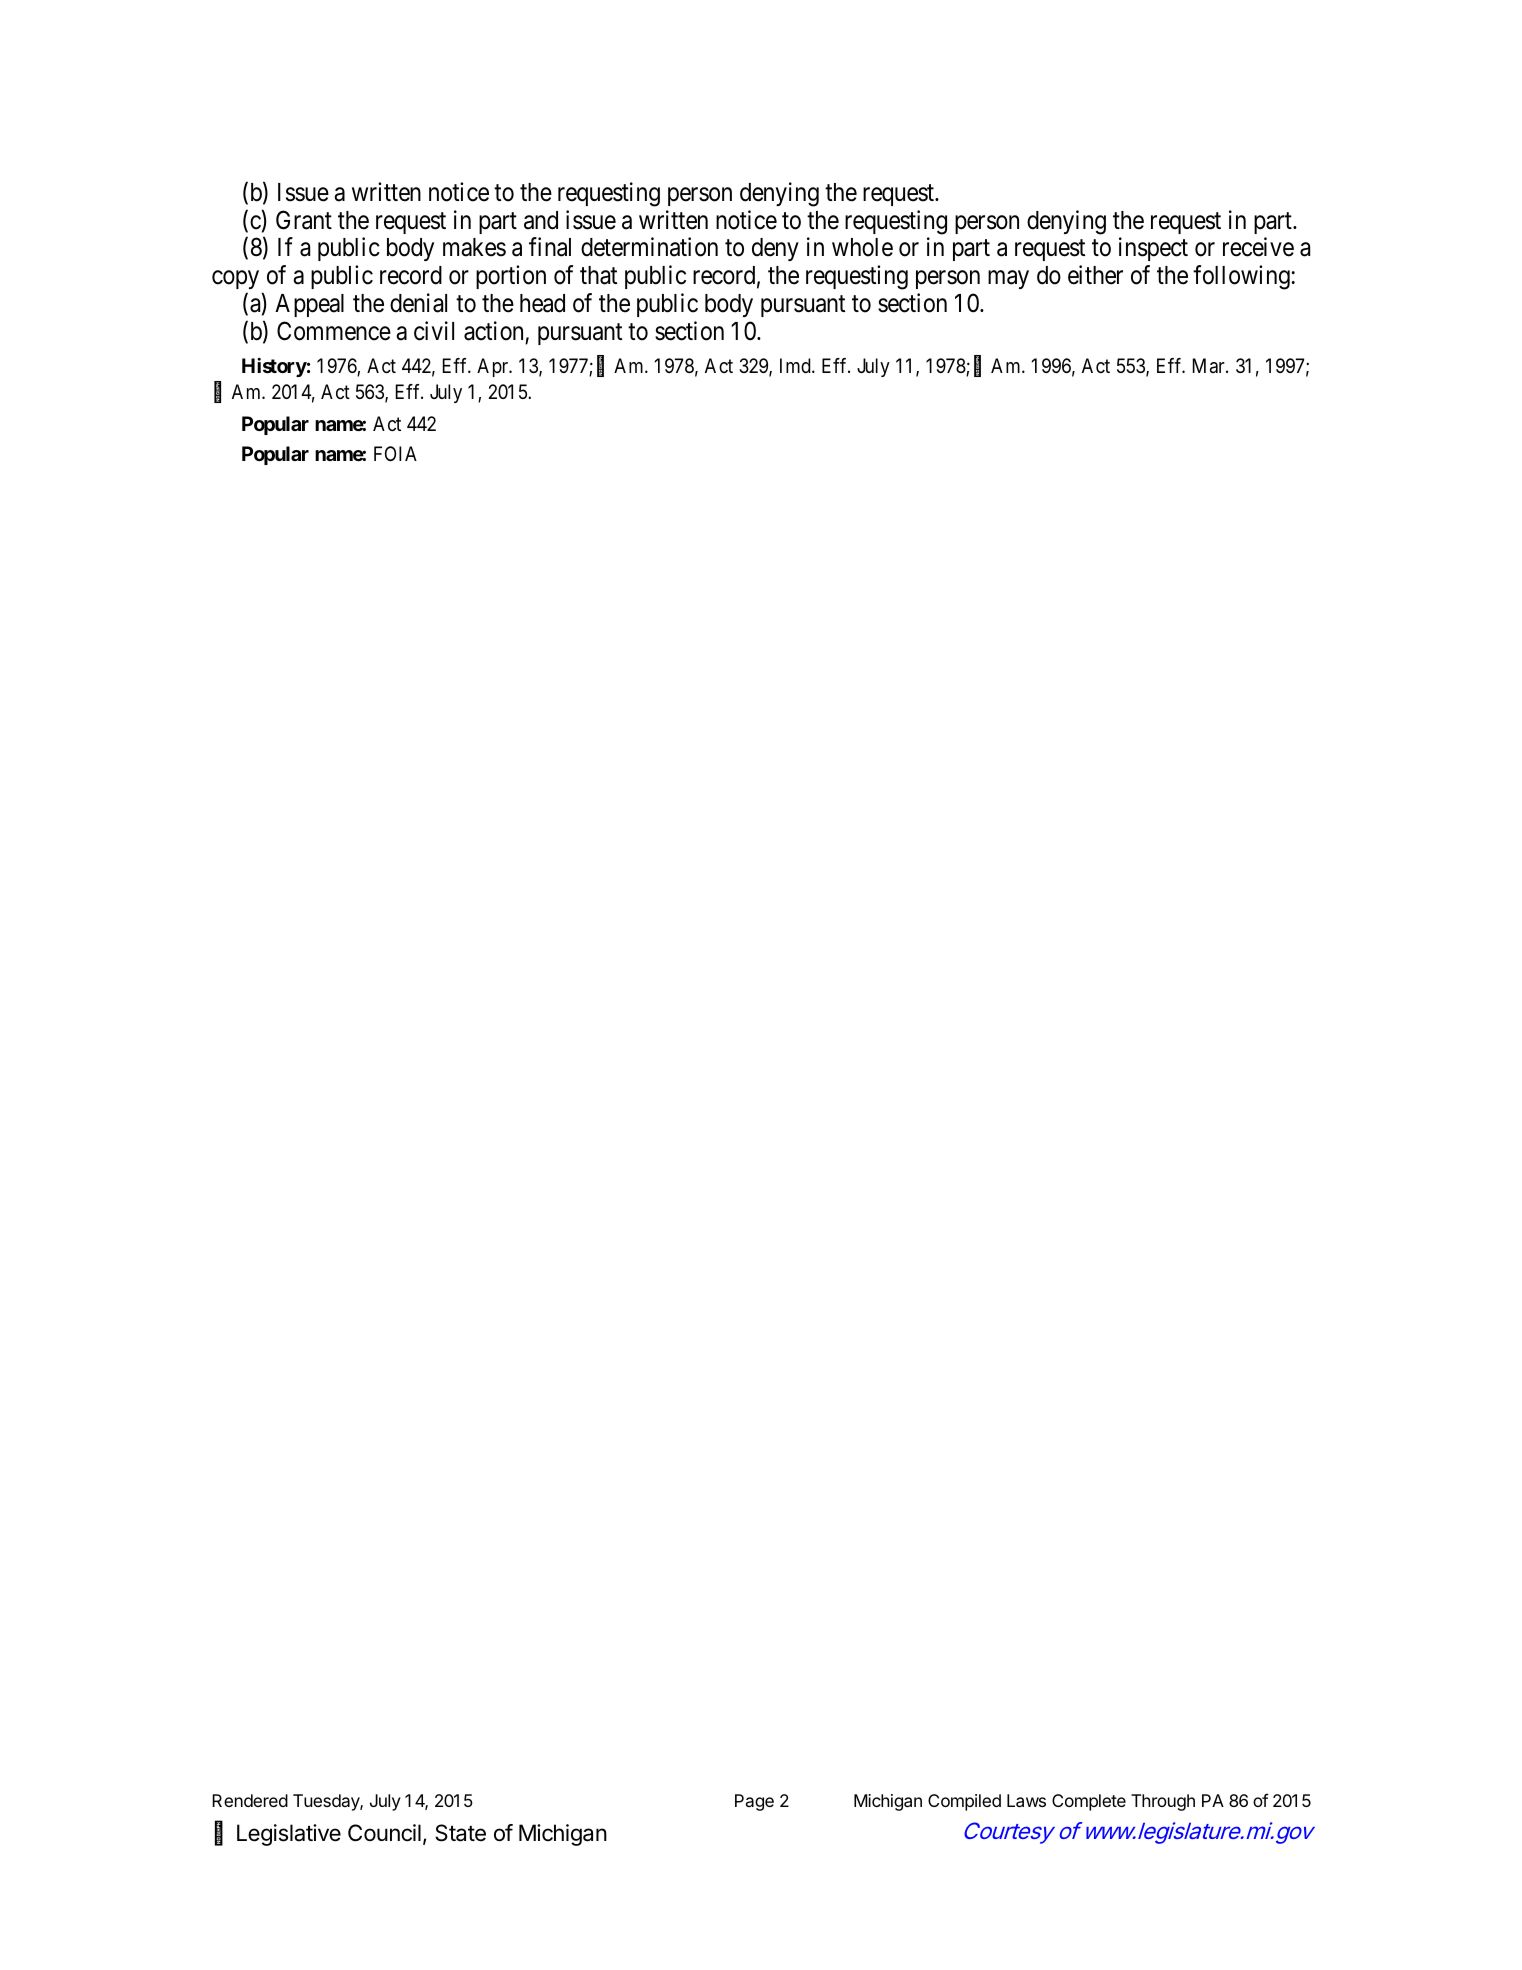 The height and width of the image is (1970, 1522). I want to click on either, so click(1095, 275).
